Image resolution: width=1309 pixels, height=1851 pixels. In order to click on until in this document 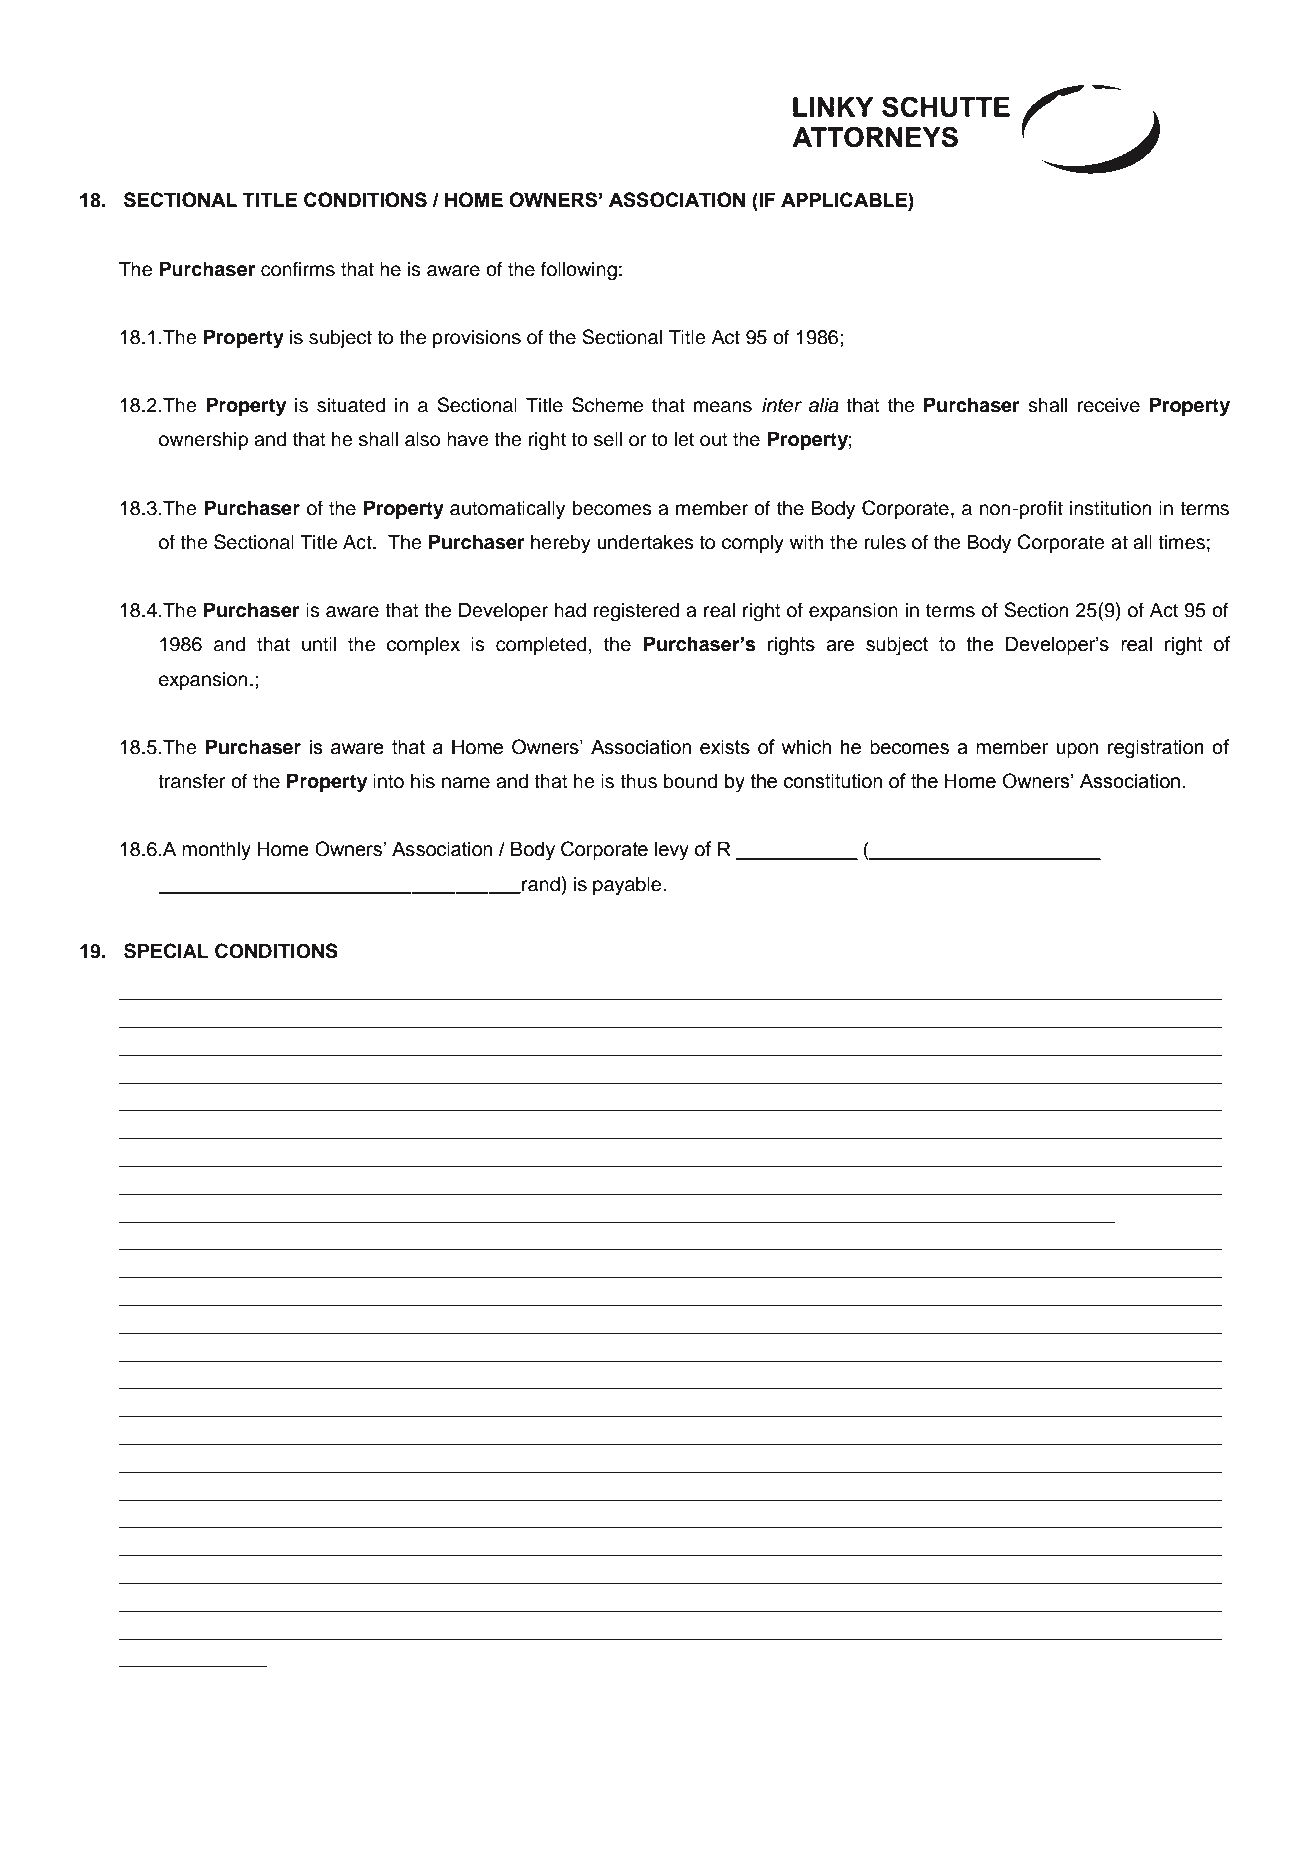, I will do `click(319, 644)`.
